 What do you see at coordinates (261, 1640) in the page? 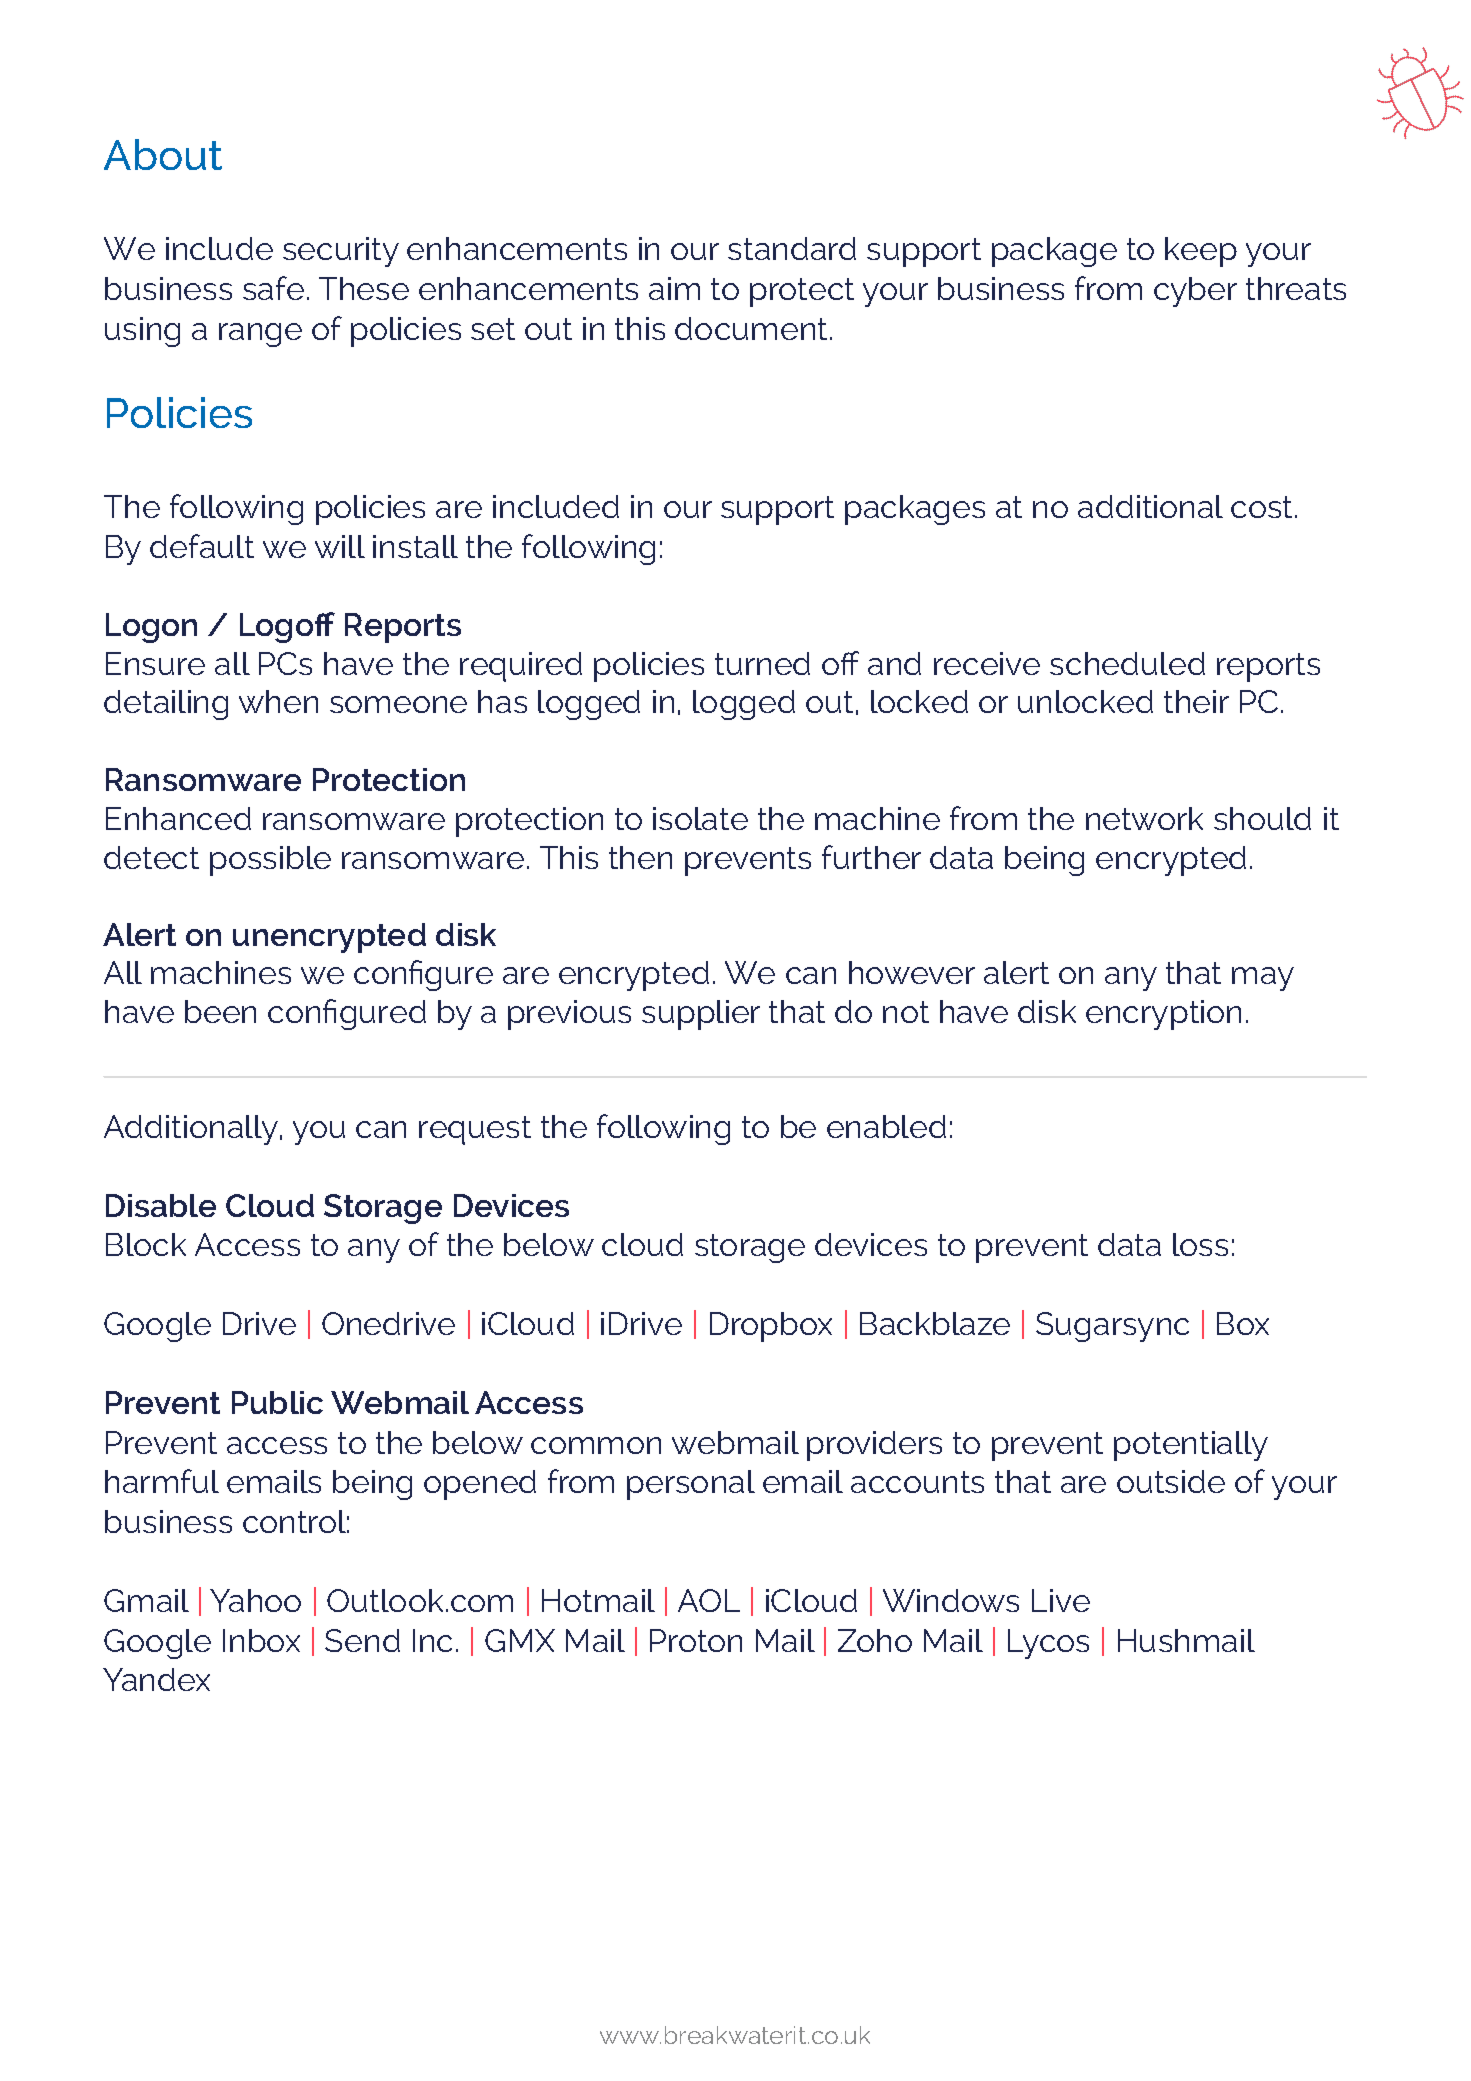
I see `Inbox` at bounding box center [261, 1640].
